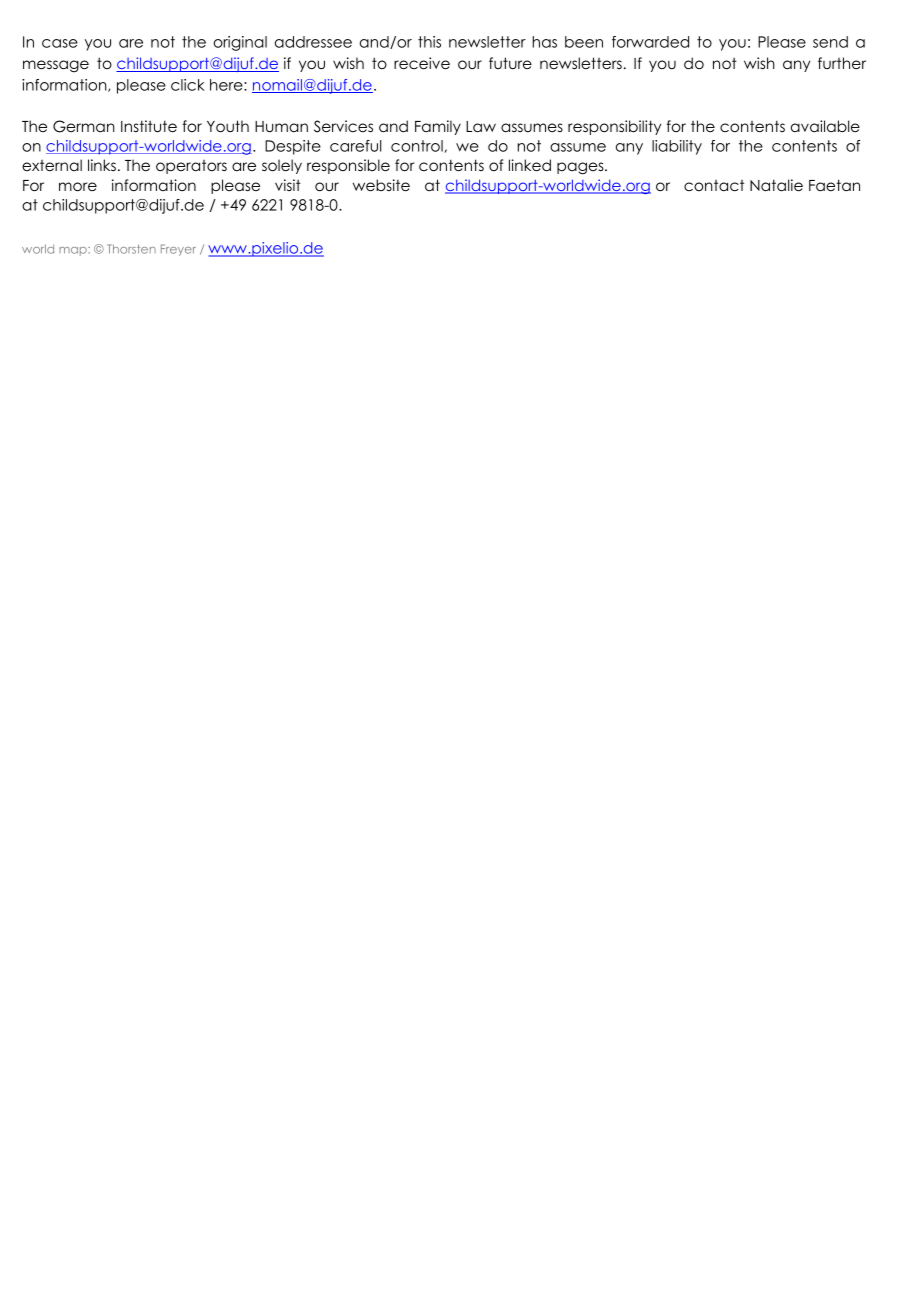 The height and width of the screenshot is (1308, 924). What do you see at coordinates (131, 249) in the screenshot?
I see `Thorsten` at bounding box center [131, 249].
